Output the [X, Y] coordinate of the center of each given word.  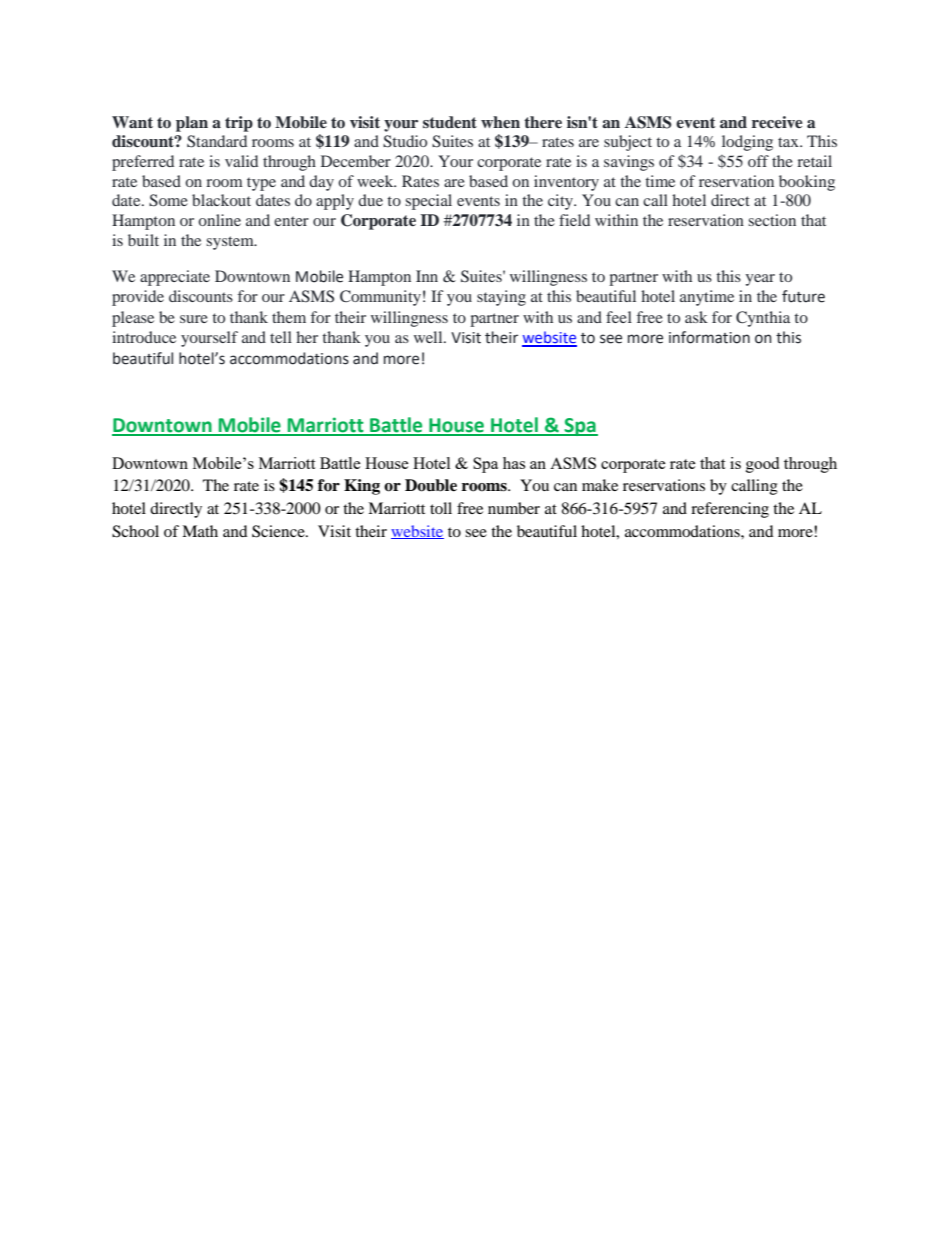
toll [441, 508]
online [219, 220]
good [762, 465]
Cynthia [763, 319]
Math [200, 531]
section [772, 220]
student [450, 122]
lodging [747, 143]
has [514, 463]
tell [281, 337]
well [429, 337]
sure [194, 319]
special [428, 202]
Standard [217, 141]
